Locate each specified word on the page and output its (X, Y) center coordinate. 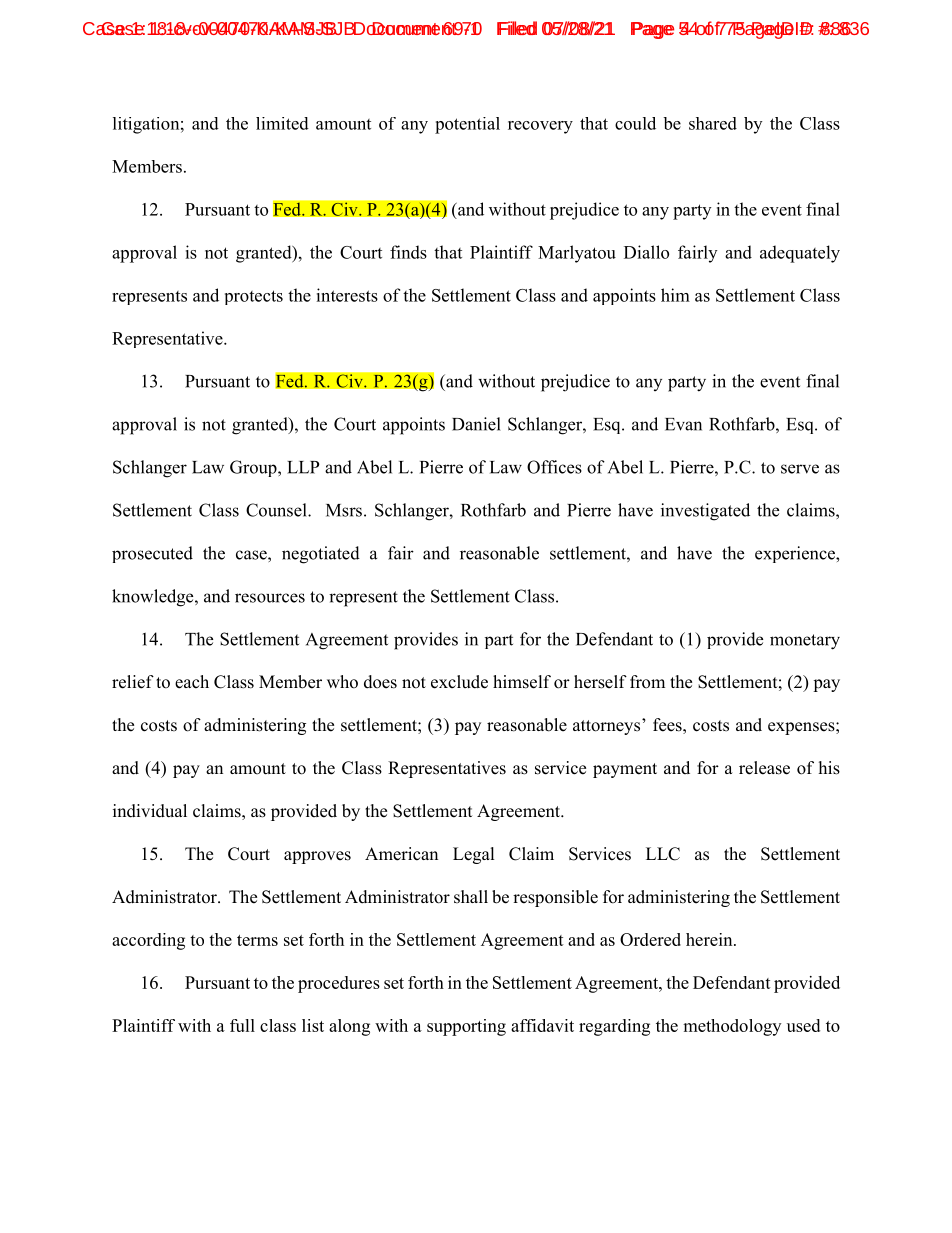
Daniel (476, 424)
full (242, 1025)
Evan (683, 424)
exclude (459, 682)
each (192, 682)
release (764, 768)
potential (467, 125)
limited (282, 123)
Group (254, 468)
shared (713, 123)
